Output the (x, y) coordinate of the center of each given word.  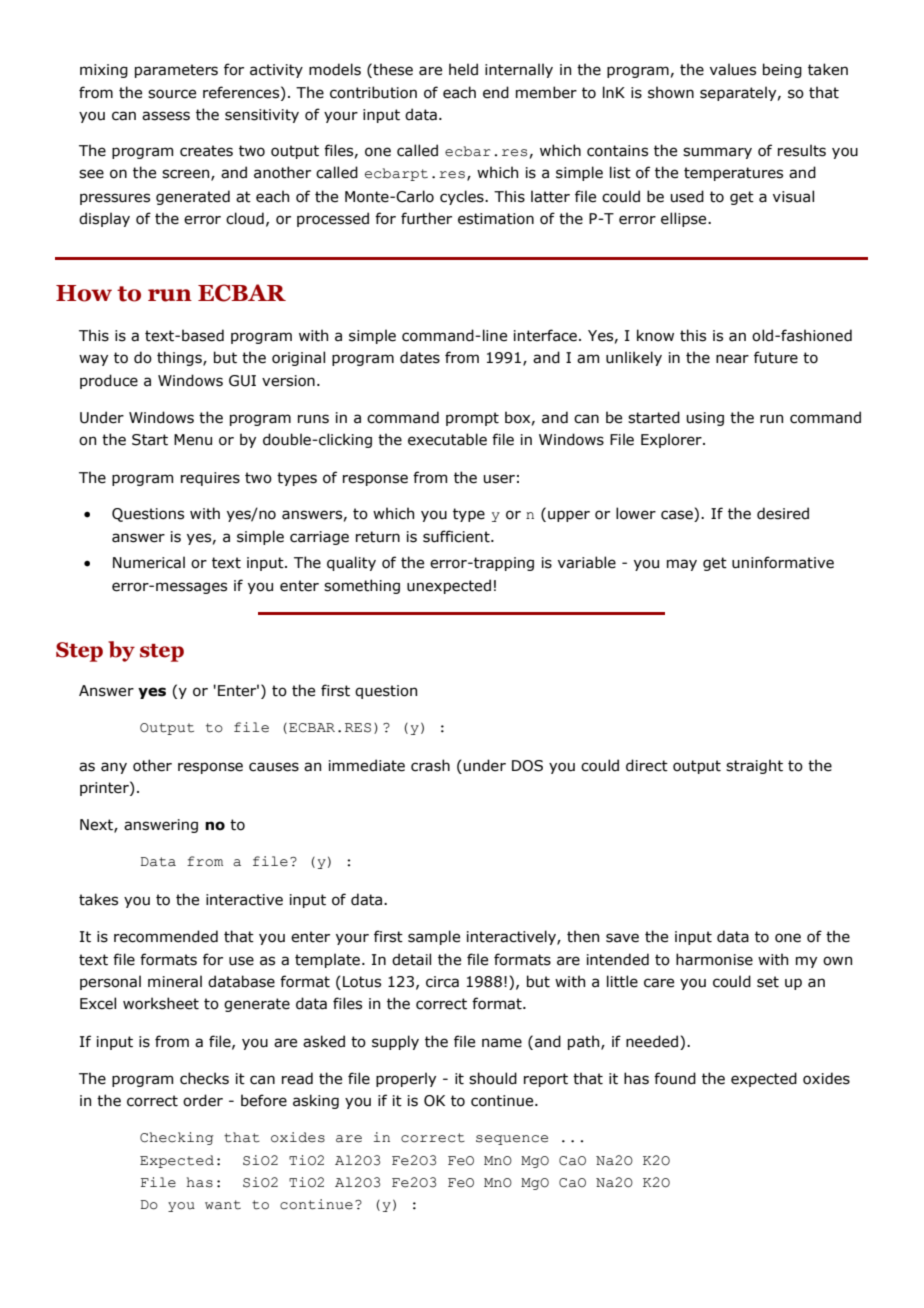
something (362, 586)
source (172, 94)
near (732, 359)
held (463, 69)
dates (420, 357)
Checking (177, 1138)
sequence (512, 1140)
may (682, 565)
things (180, 358)
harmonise (714, 959)
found (675, 1078)
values (733, 69)
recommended (166, 936)
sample (434, 937)
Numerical (149, 562)
